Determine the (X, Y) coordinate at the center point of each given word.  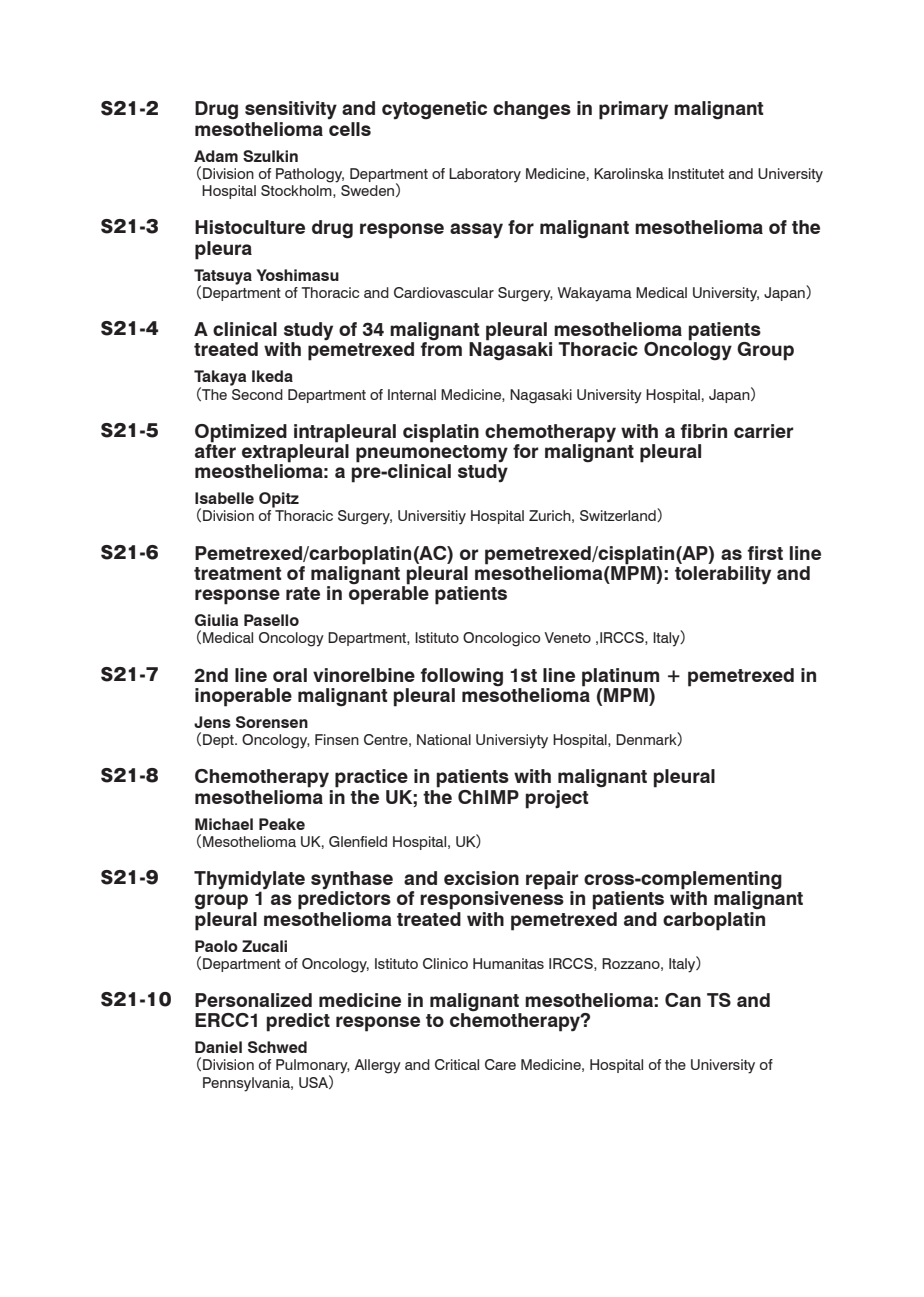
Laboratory (485, 175)
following (461, 677)
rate (303, 593)
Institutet (696, 173)
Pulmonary (313, 1067)
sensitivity (291, 110)
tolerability (723, 575)
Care (500, 1064)
